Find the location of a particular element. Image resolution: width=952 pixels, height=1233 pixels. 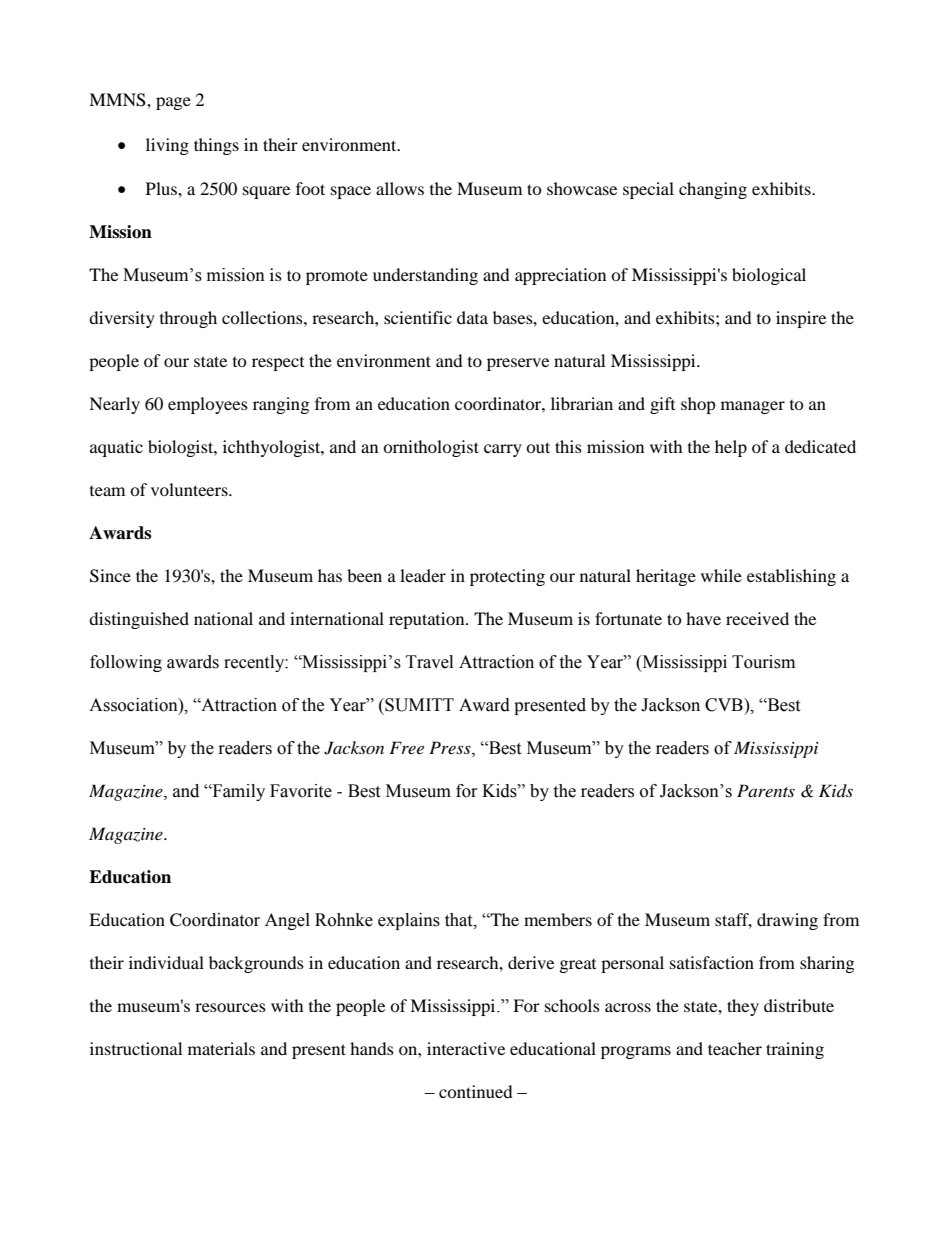

distinguished is located at coordinates (139, 620).
